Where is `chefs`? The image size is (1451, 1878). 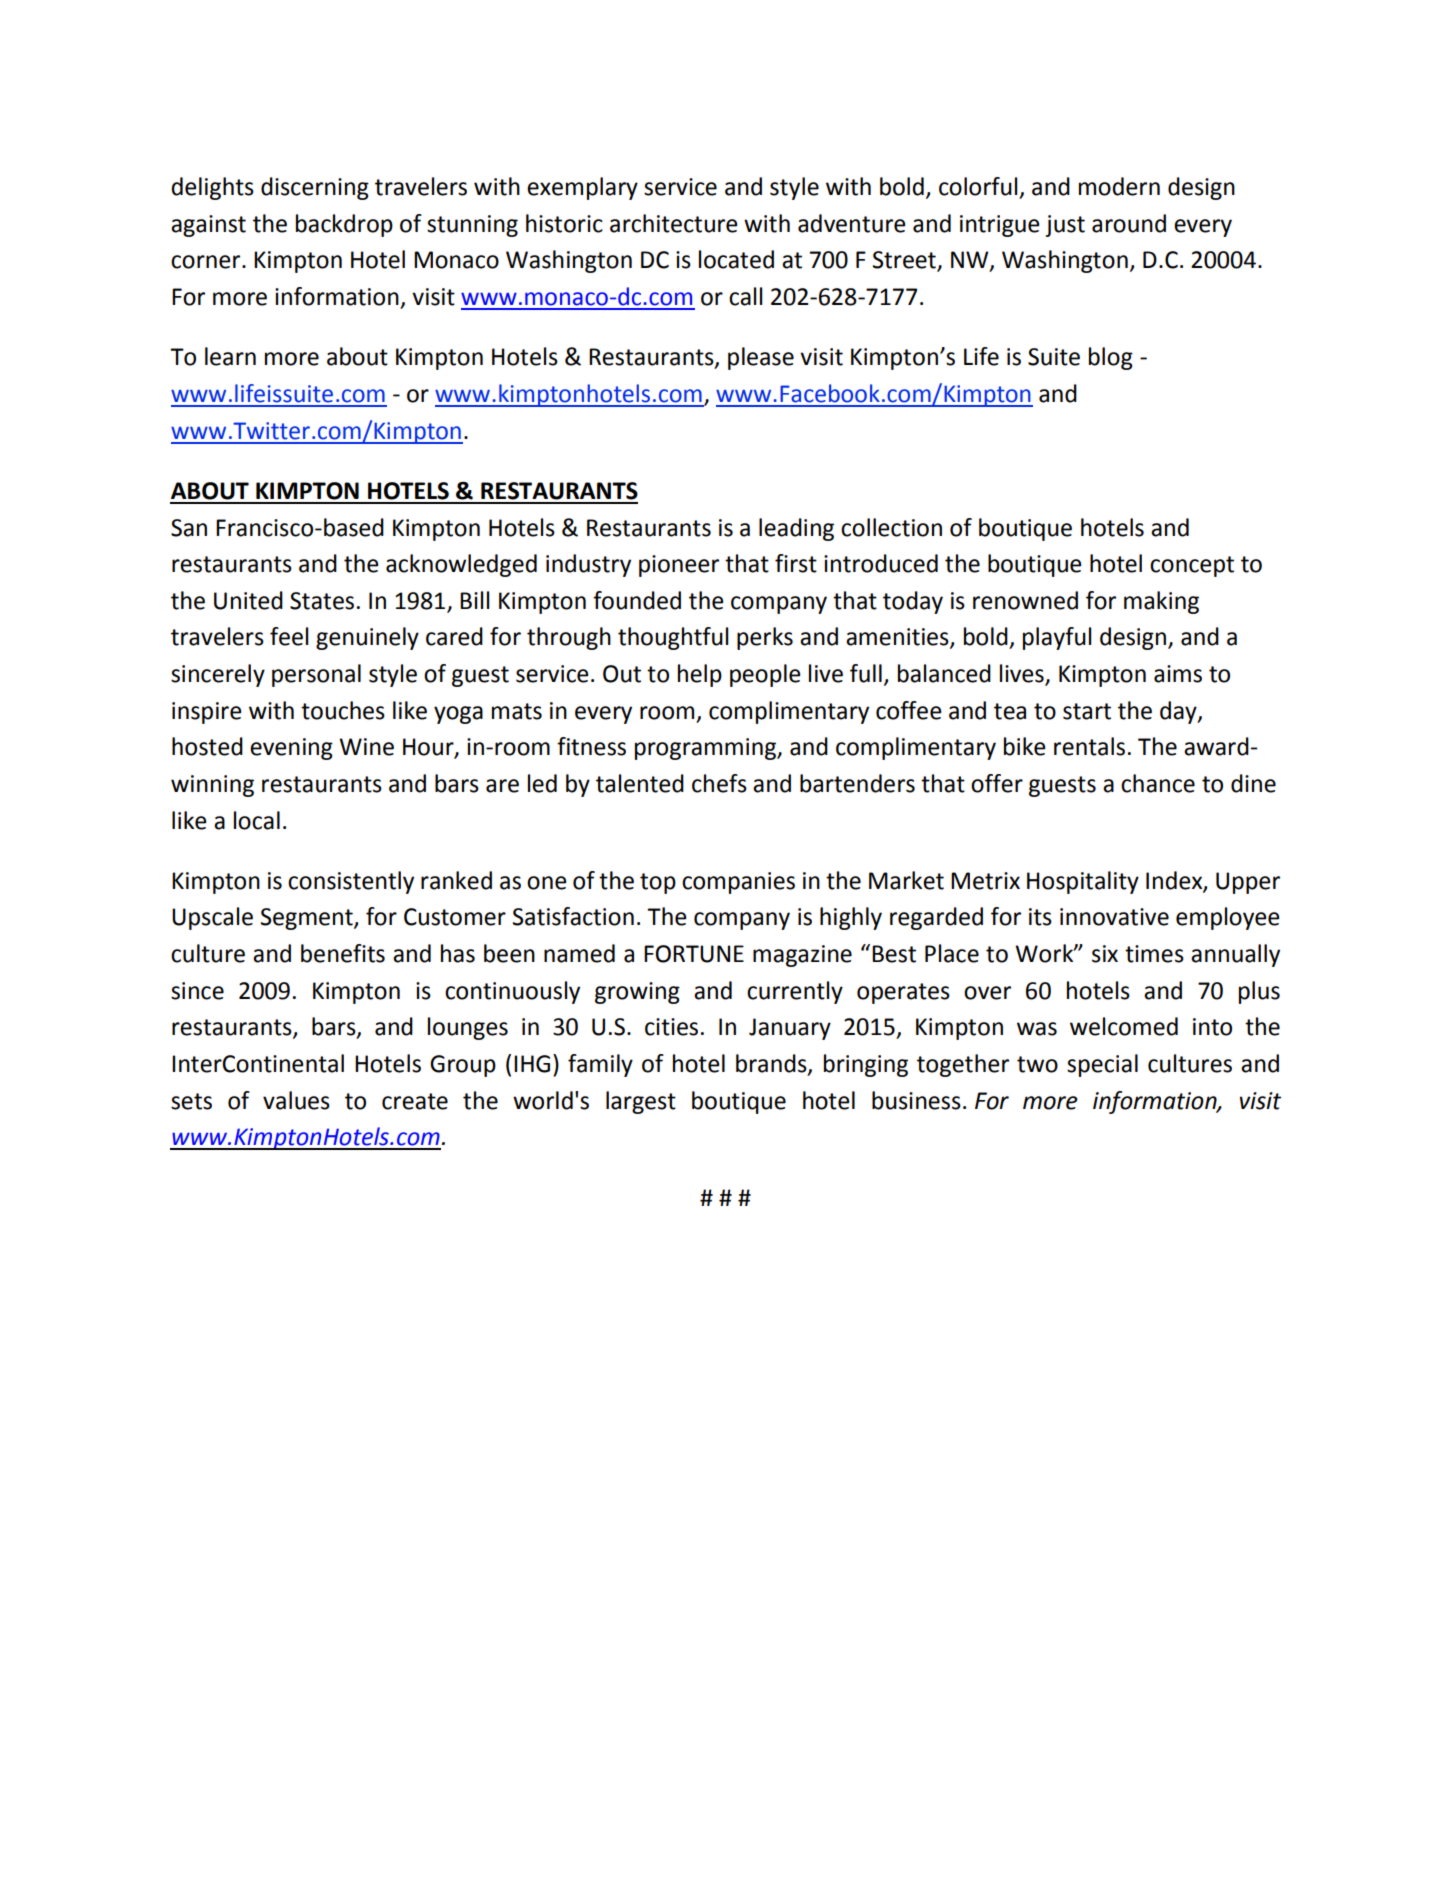 chefs is located at coordinates (719, 783).
